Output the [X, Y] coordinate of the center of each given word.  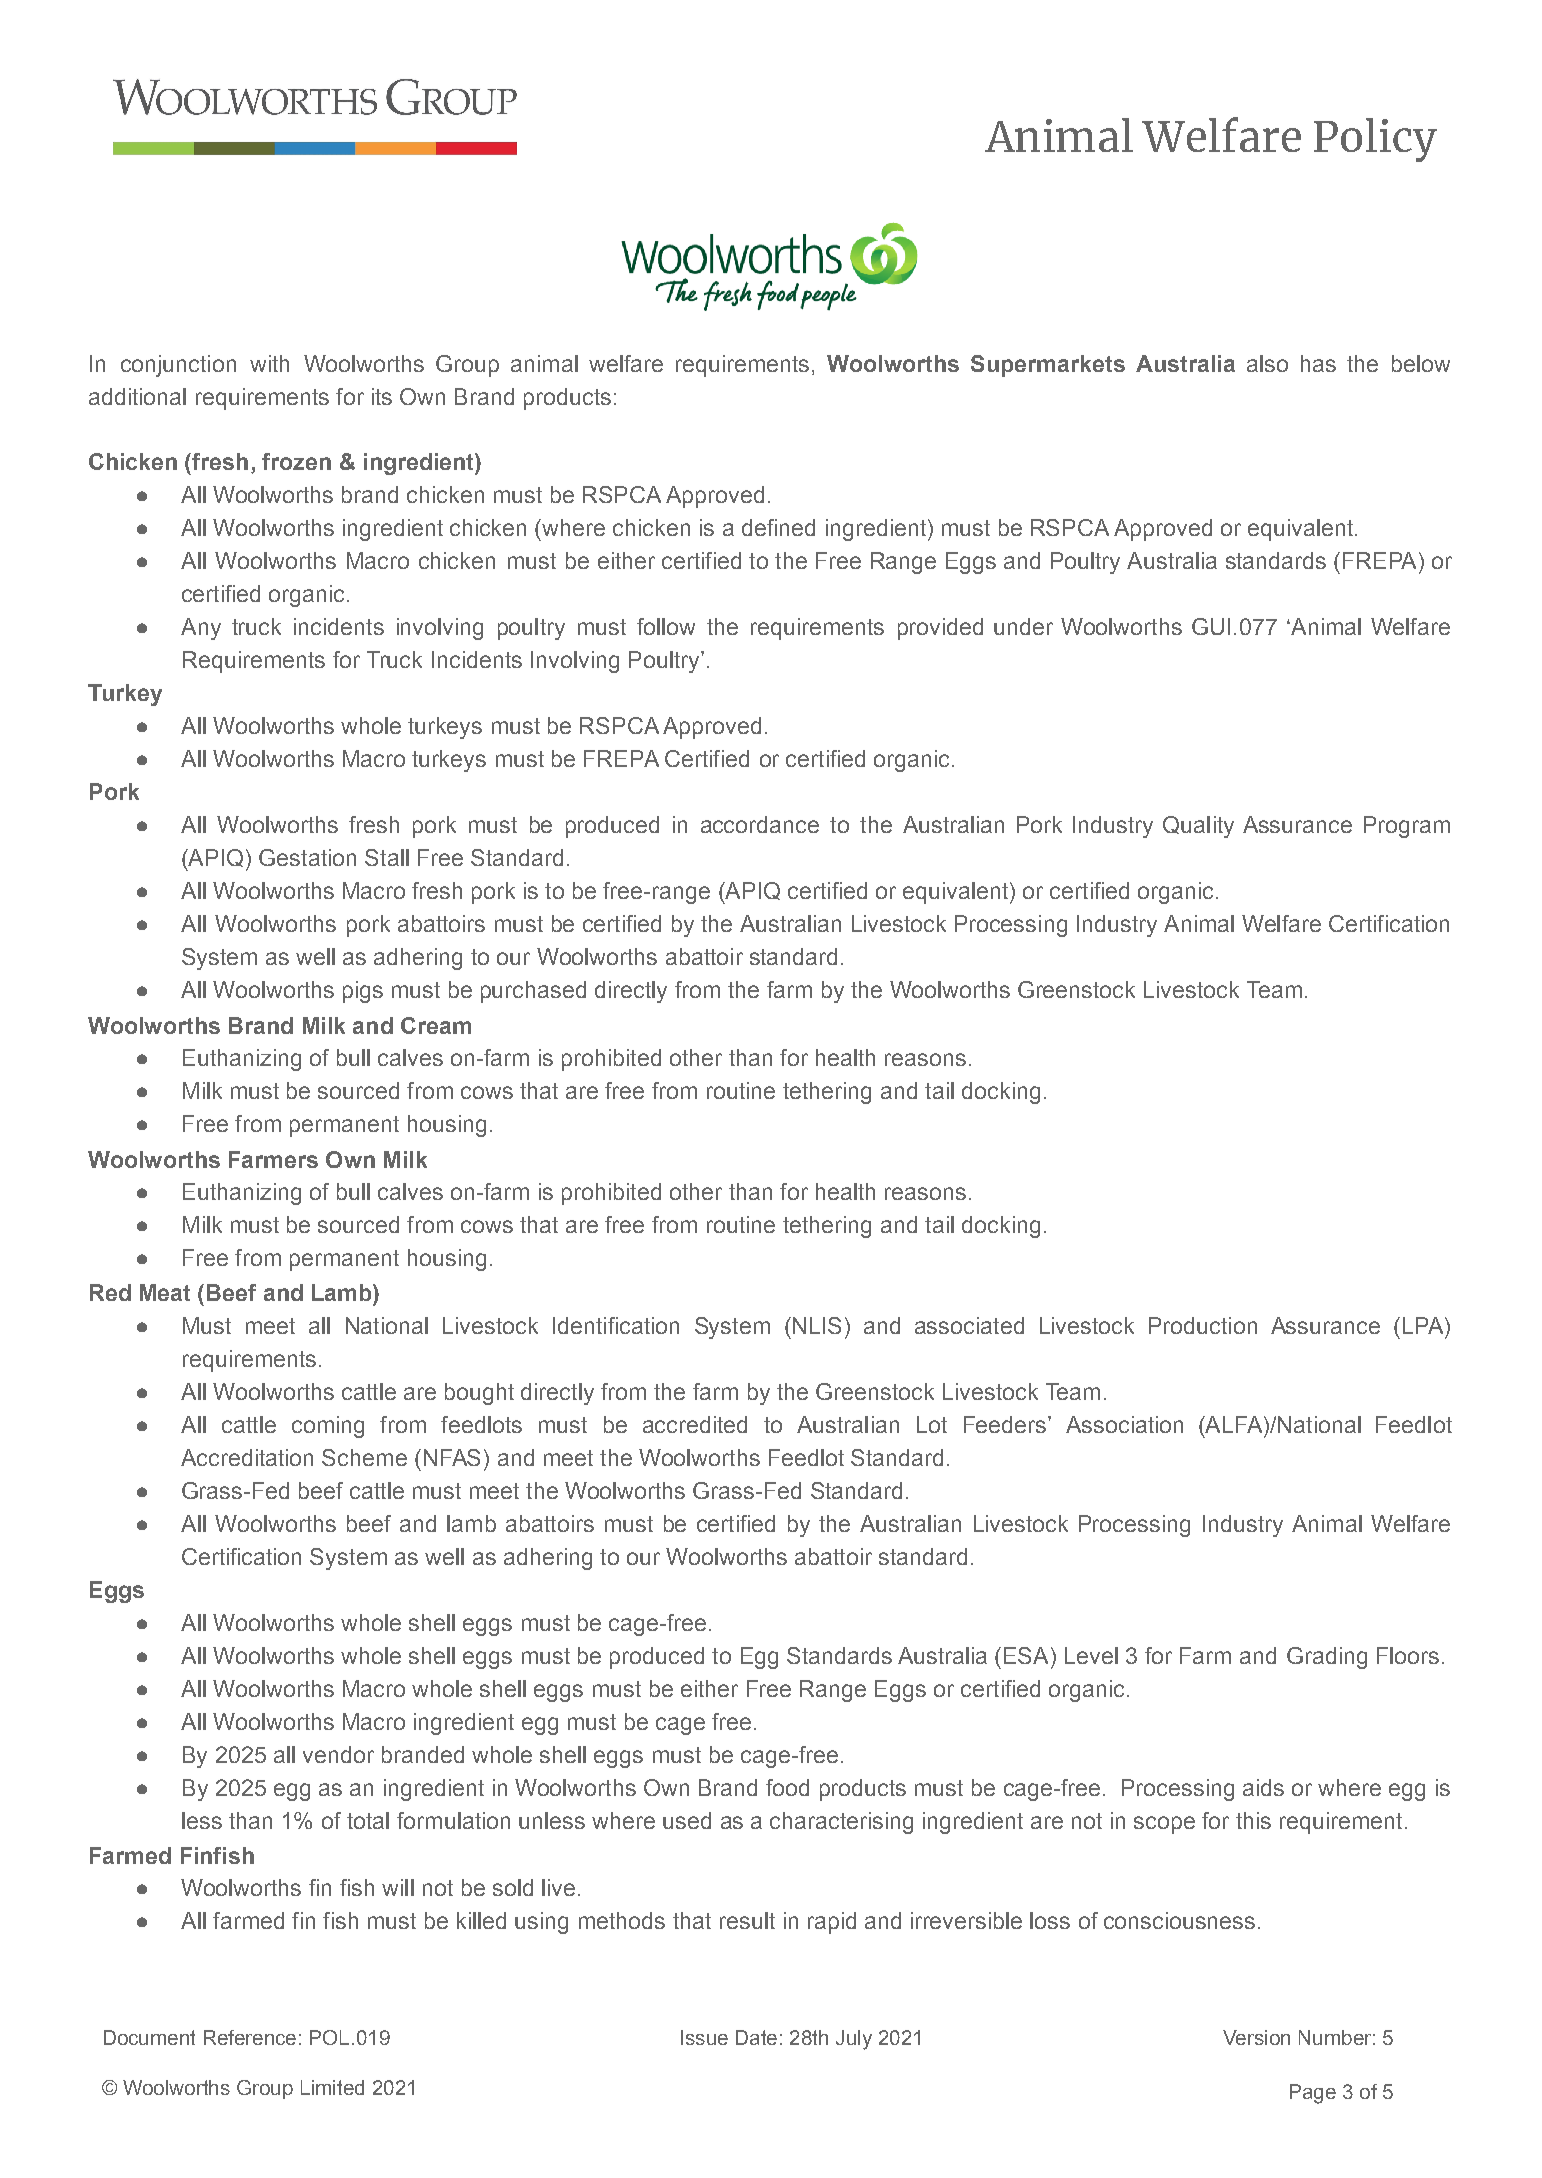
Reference [250, 2037]
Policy [1375, 140]
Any [201, 629]
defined [778, 527]
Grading [1327, 1658]
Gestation [307, 857]
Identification [616, 1325]
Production [1203, 1325]
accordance [760, 824]
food [787, 1787]
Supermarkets [1048, 366]
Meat [165, 1292]
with [269, 363]
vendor [338, 1754]
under [1023, 626]
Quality [1198, 827]
